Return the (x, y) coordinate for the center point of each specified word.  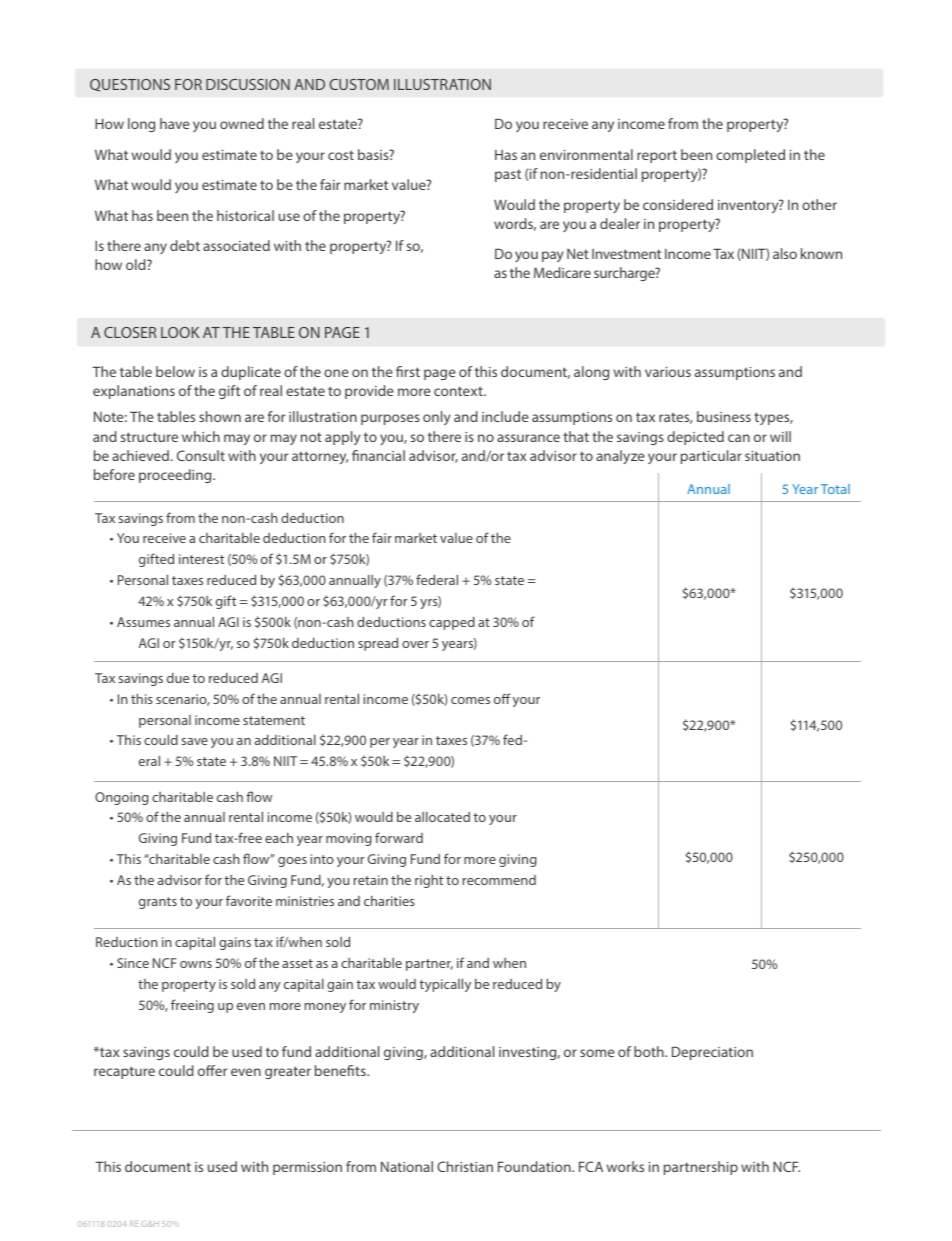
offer (212, 1070)
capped (452, 623)
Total (835, 489)
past (508, 175)
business (724, 416)
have (175, 123)
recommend (499, 880)
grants (158, 903)
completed (750, 156)
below (175, 371)
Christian (465, 1166)
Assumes (143, 622)
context (459, 391)
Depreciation (712, 1053)
